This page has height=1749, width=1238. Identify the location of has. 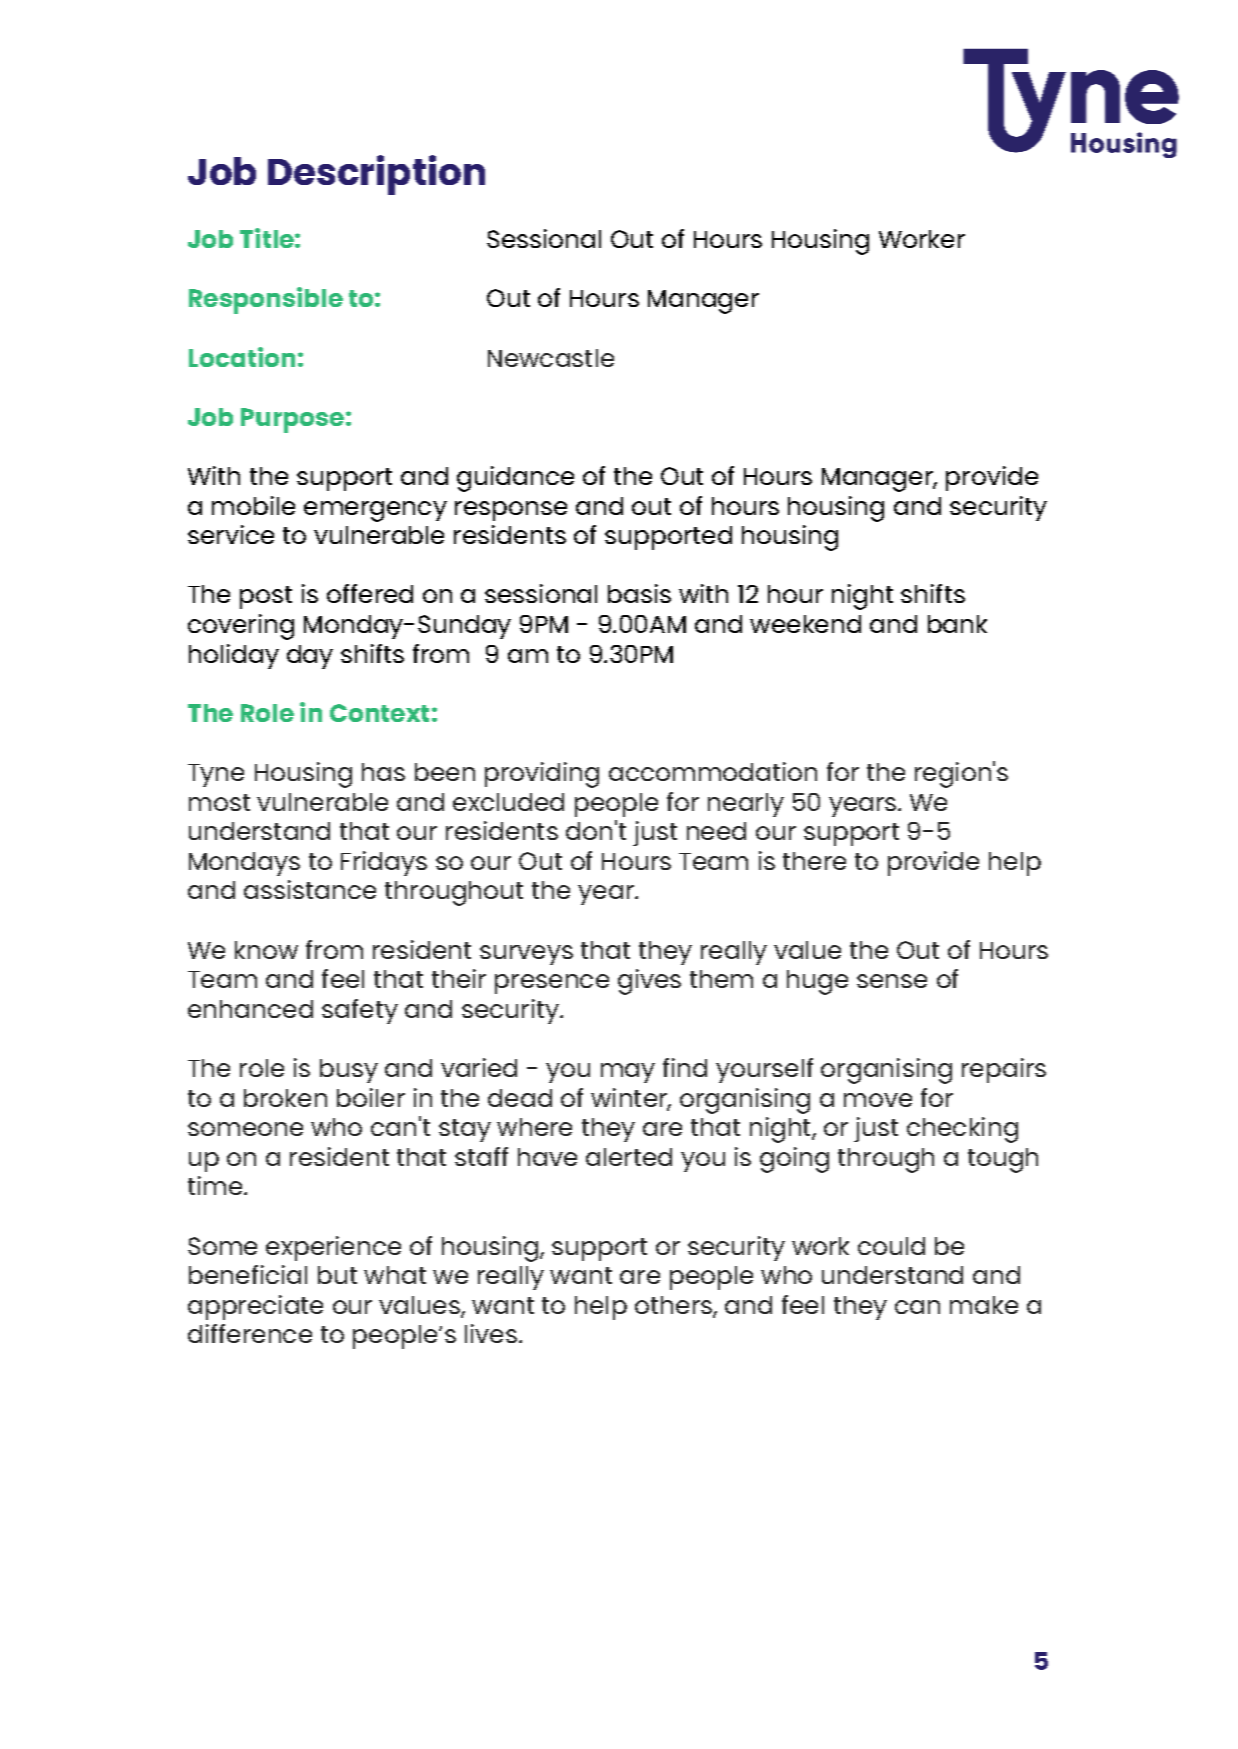
(383, 772).
